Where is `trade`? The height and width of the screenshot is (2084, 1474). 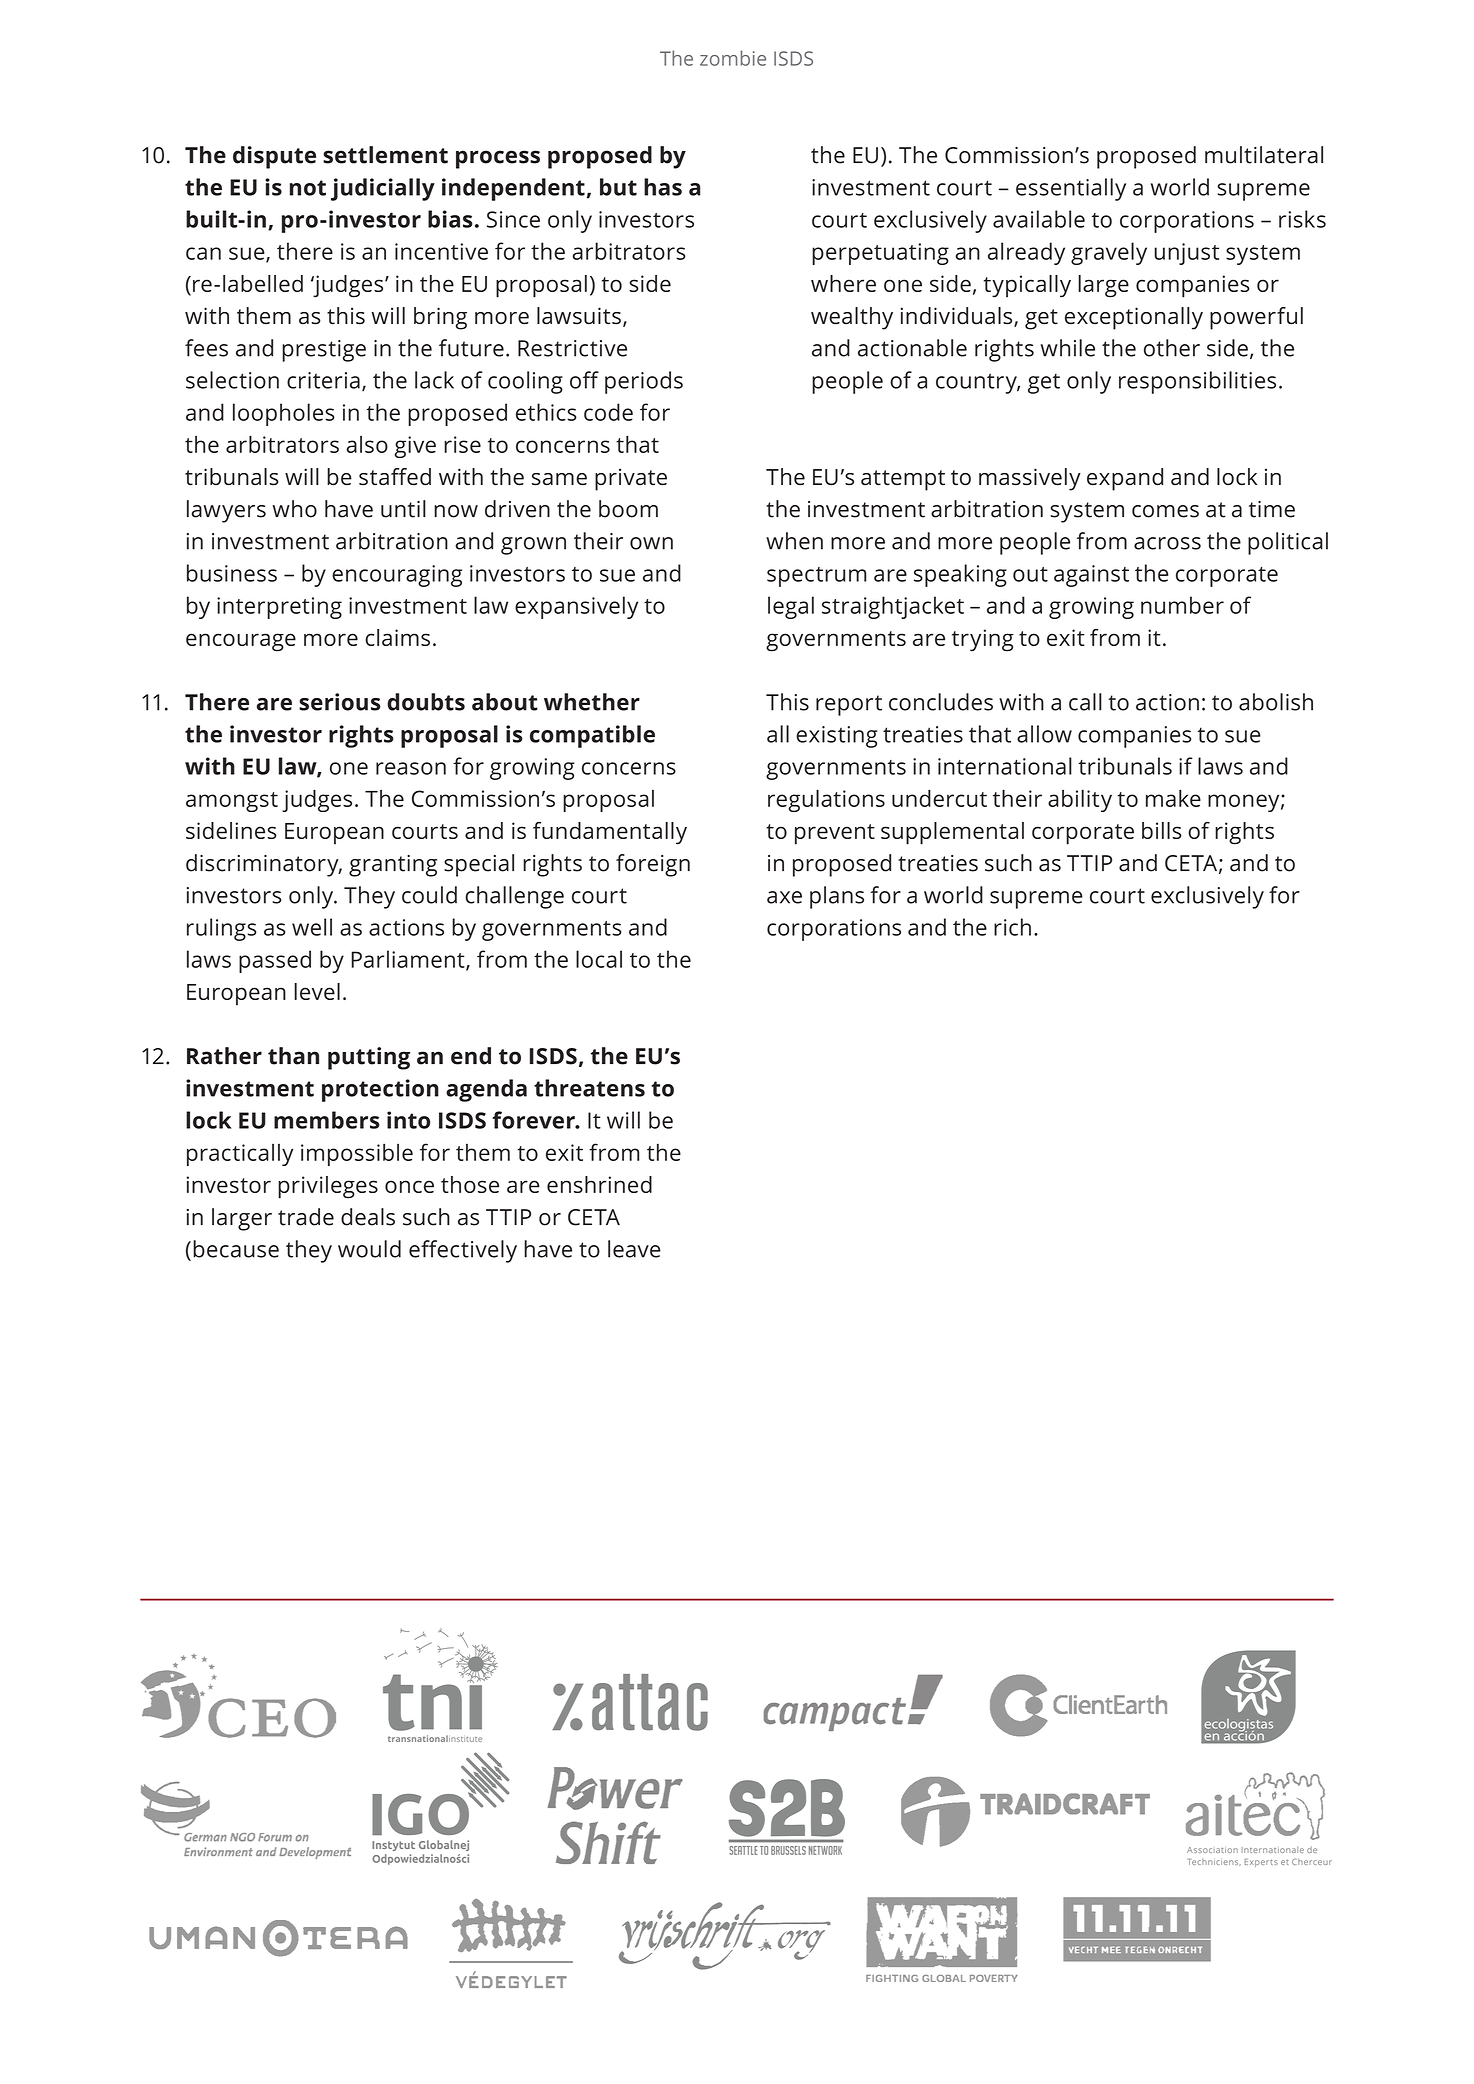 trade is located at coordinates (306, 1217).
